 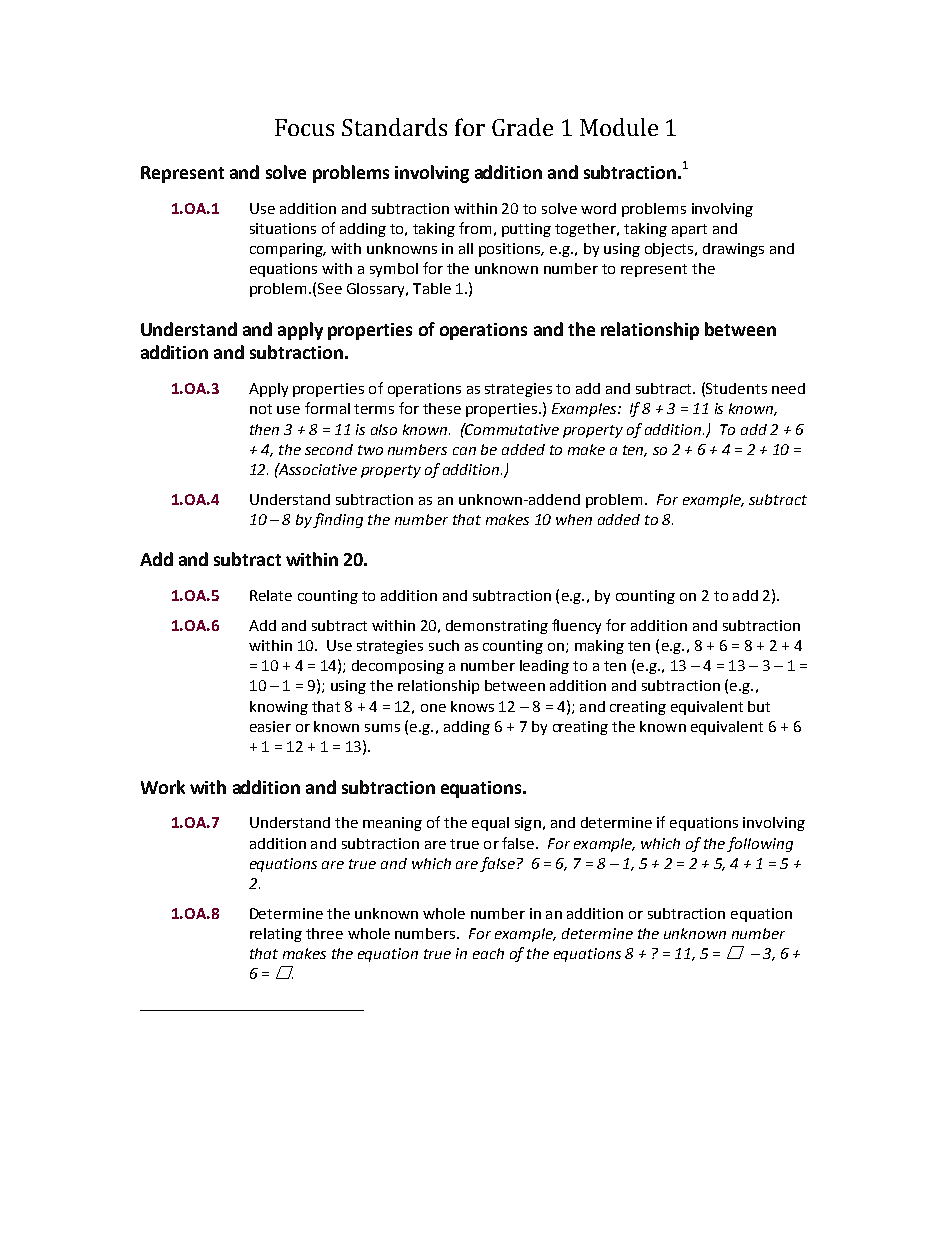 I want to click on each, so click(x=488, y=953).
